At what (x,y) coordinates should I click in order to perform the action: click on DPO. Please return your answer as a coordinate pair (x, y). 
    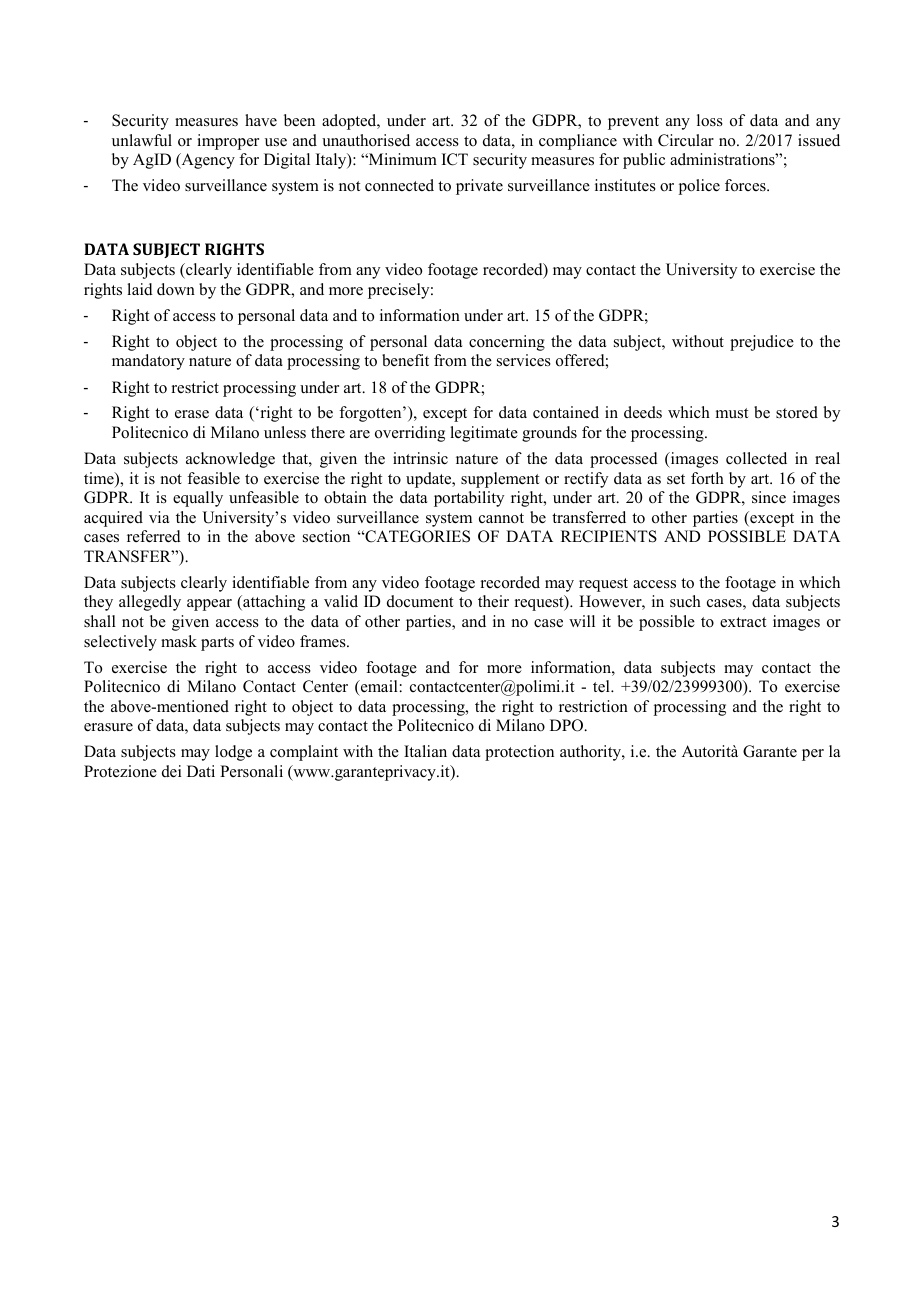
    Looking at the image, I should click on (567, 725).
